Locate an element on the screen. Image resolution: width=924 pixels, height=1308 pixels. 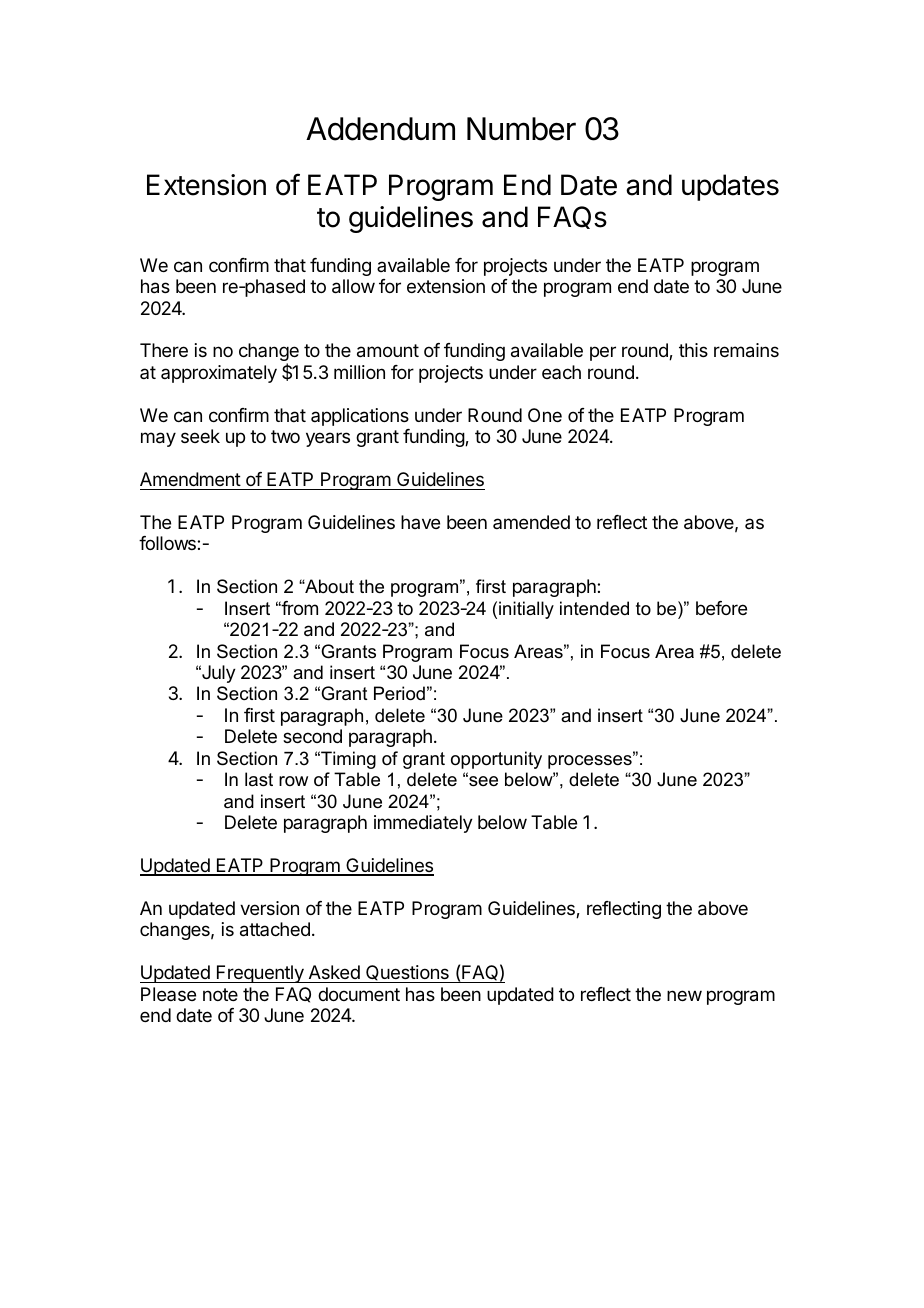
second is located at coordinates (312, 736).
